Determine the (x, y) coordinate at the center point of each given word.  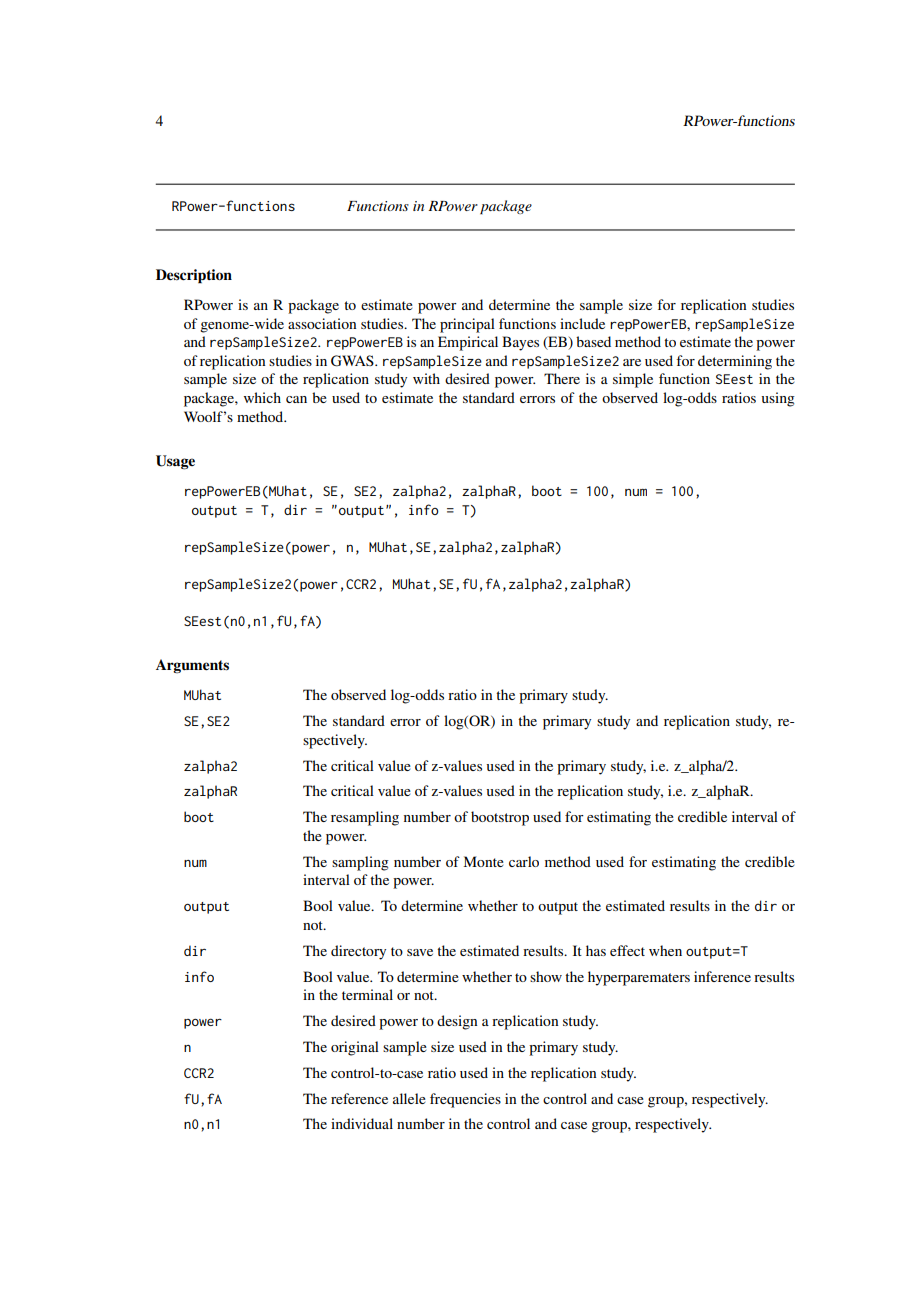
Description (194, 276)
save (420, 952)
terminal (367, 994)
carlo (524, 861)
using (778, 399)
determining (735, 362)
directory (358, 952)
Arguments (192, 666)
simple (633, 380)
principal (467, 325)
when (665, 950)
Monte (484, 861)
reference (359, 1098)
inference (722, 976)
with (426, 378)
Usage (175, 462)
